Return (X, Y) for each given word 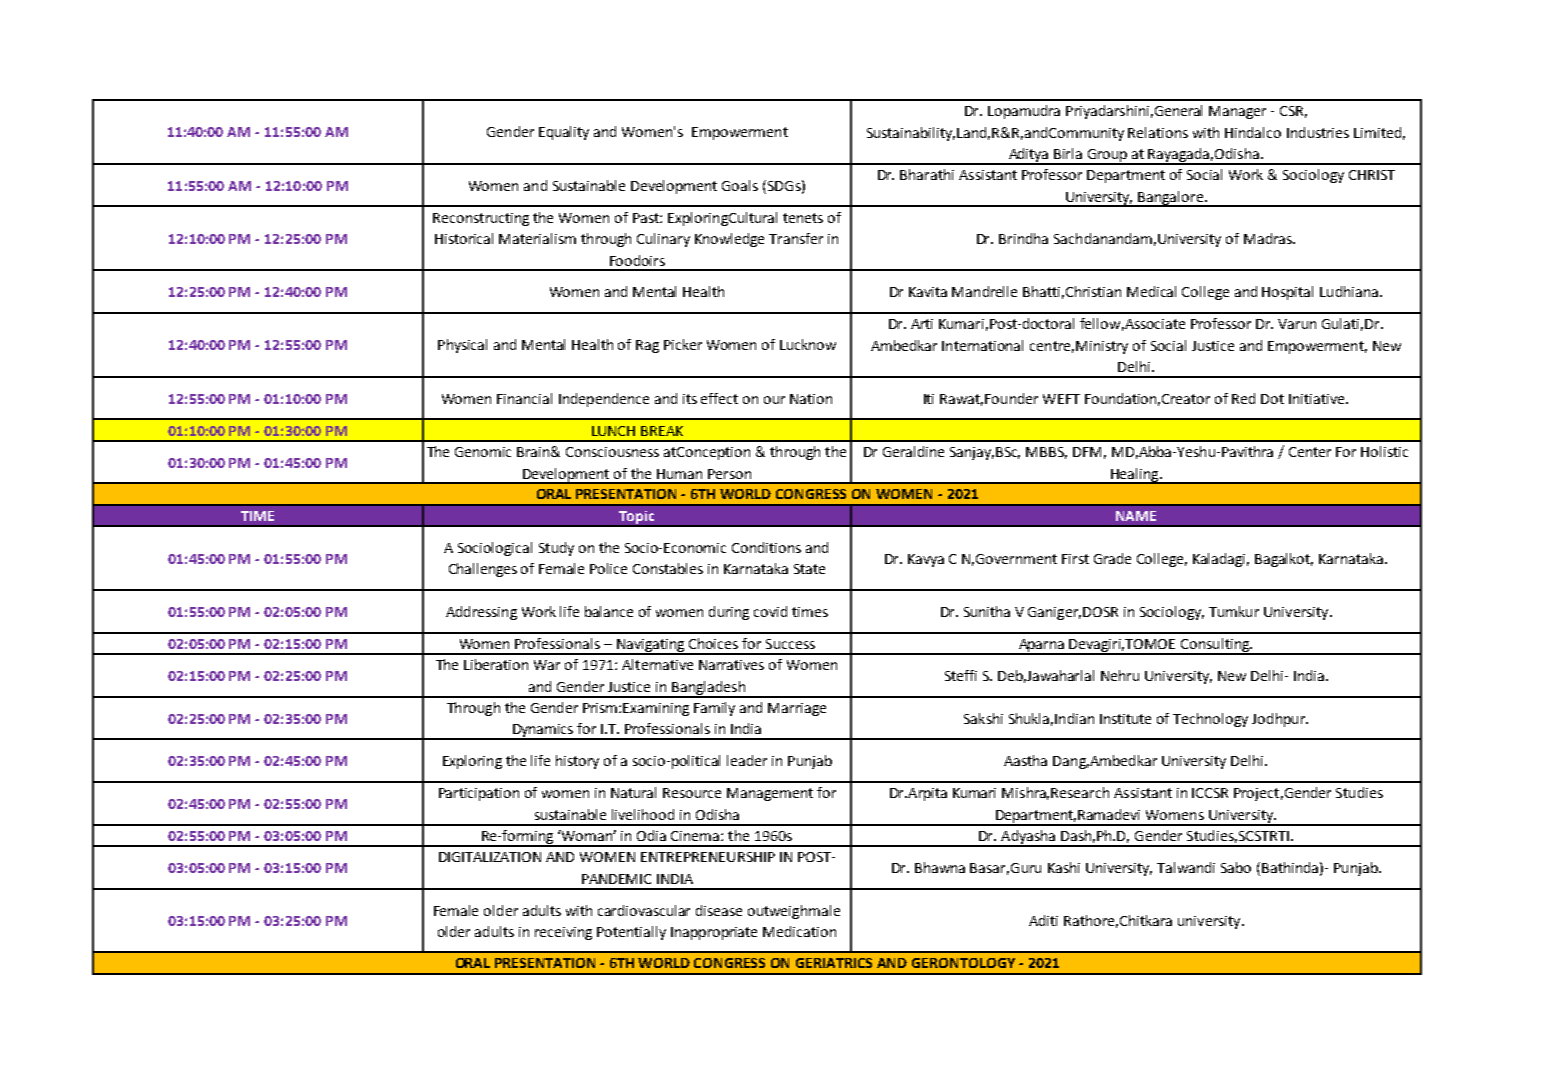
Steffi (961, 675)
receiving (563, 933)
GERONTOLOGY (963, 963)
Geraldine (913, 451)
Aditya (1028, 156)
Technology (1210, 720)
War (547, 665)
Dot (1272, 399)
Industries (1318, 132)
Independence (604, 400)
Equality (564, 133)
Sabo (1236, 867)
